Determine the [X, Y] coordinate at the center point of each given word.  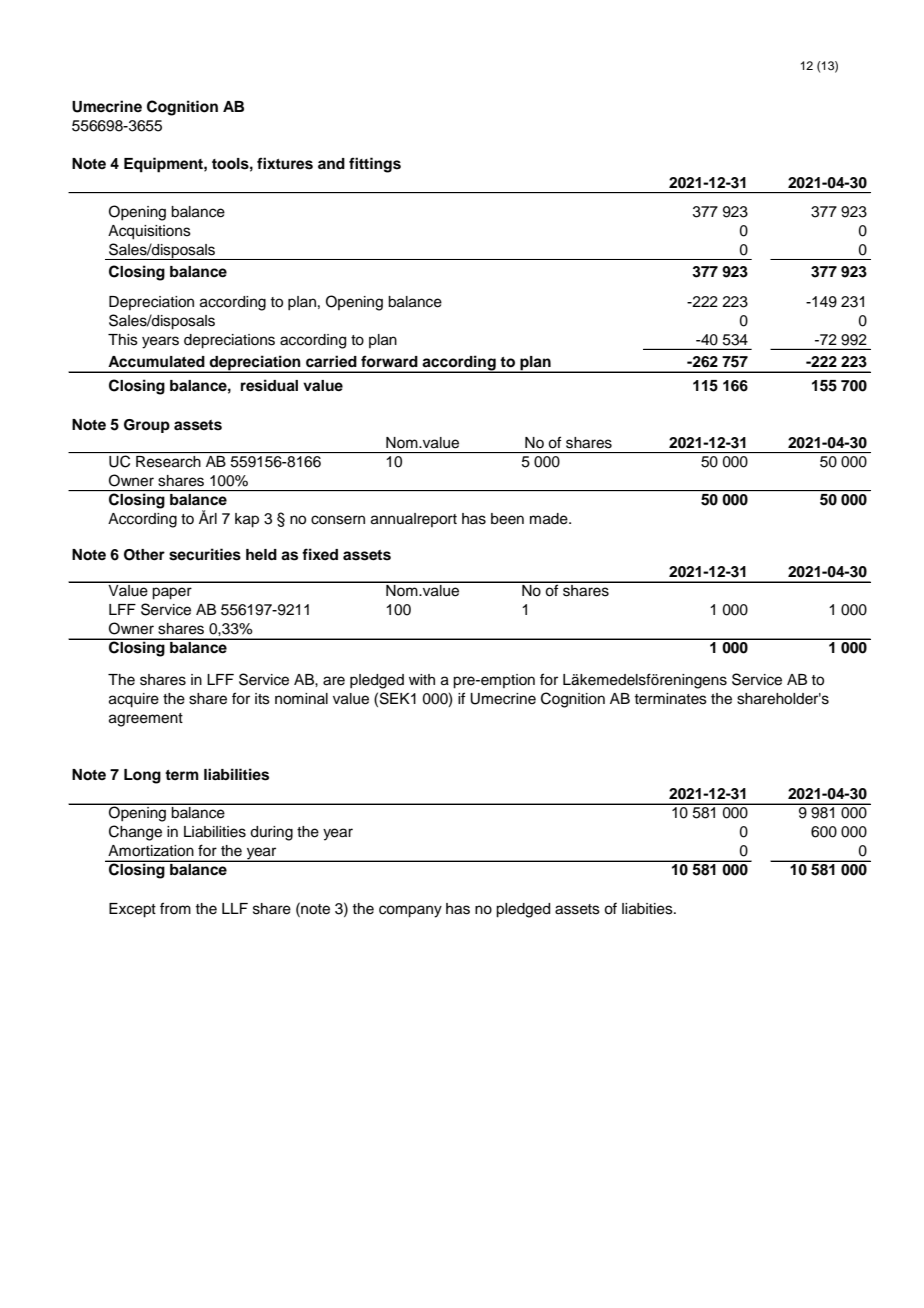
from [175, 908]
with [422, 679]
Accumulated [156, 362]
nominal [301, 699]
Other [144, 555]
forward [389, 361]
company [410, 911]
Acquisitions [149, 232]
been [507, 519]
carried [331, 361]
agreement [146, 720]
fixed [320, 554]
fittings [375, 165]
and [331, 163]
